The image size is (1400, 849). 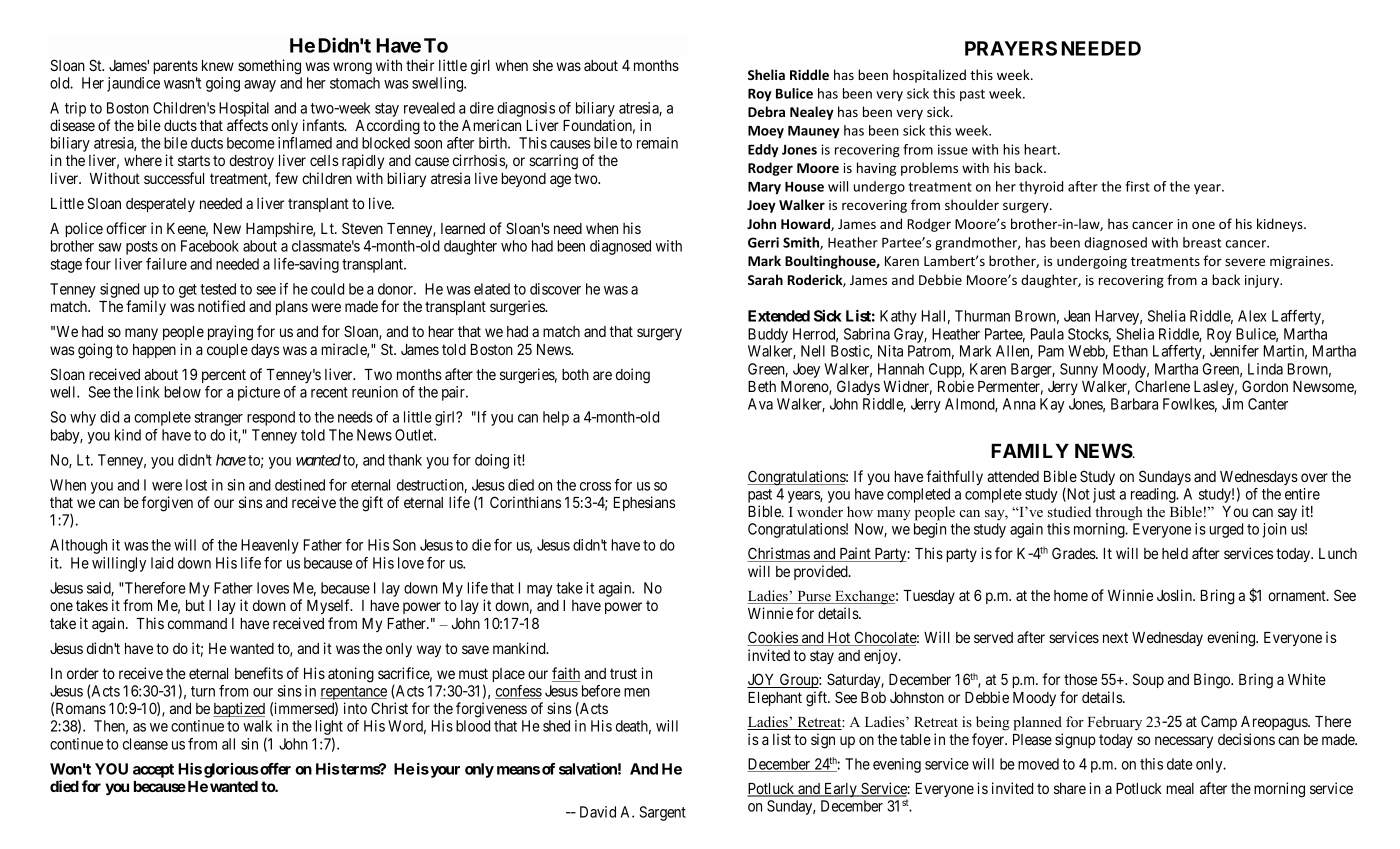 What do you see at coordinates (953, 149) in the page?
I see `issue` at bounding box center [953, 149].
